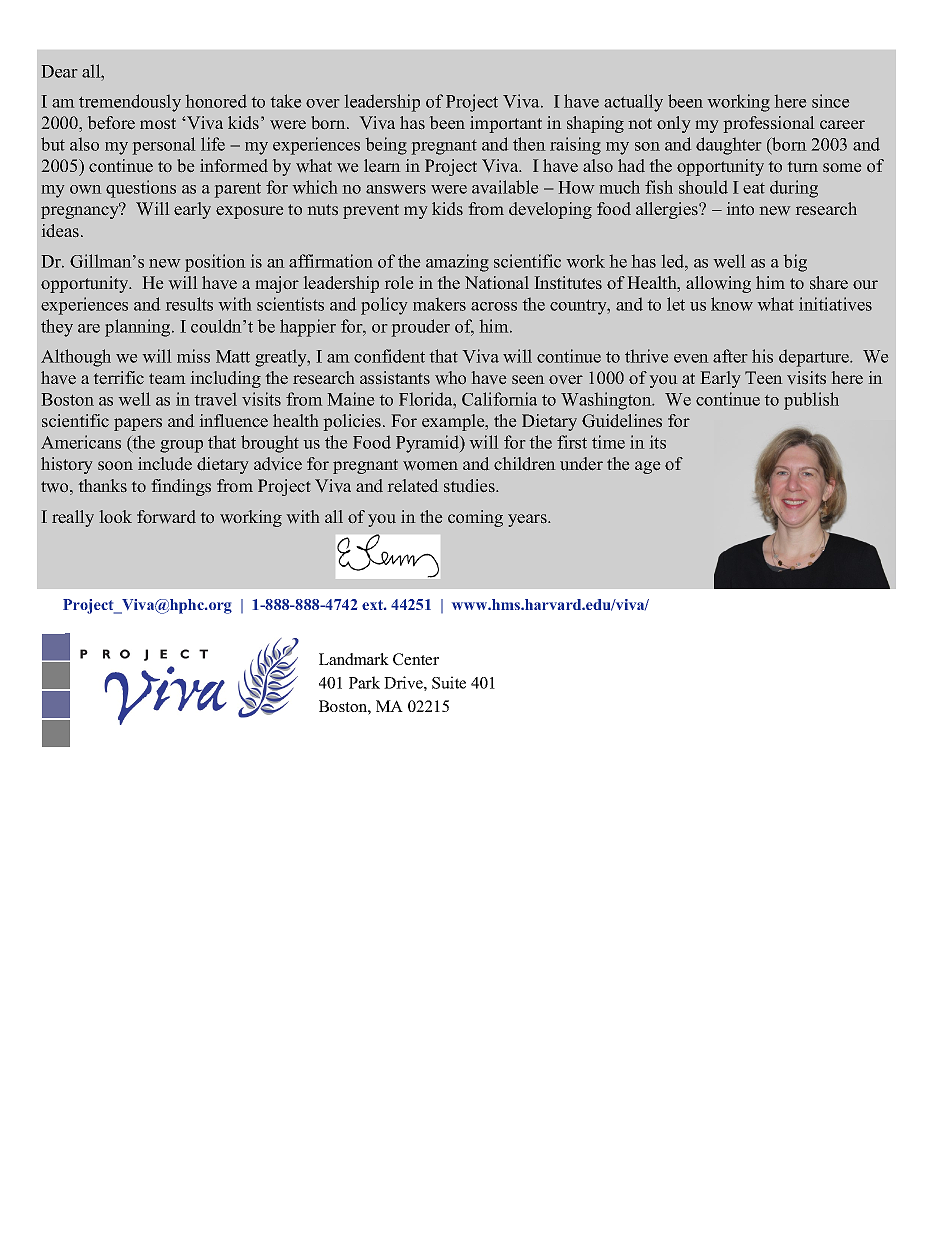 The height and width of the page is (1233, 952). What do you see at coordinates (130, 103) in the page?
I see `tremendously` at bounding box center [130, 103].
